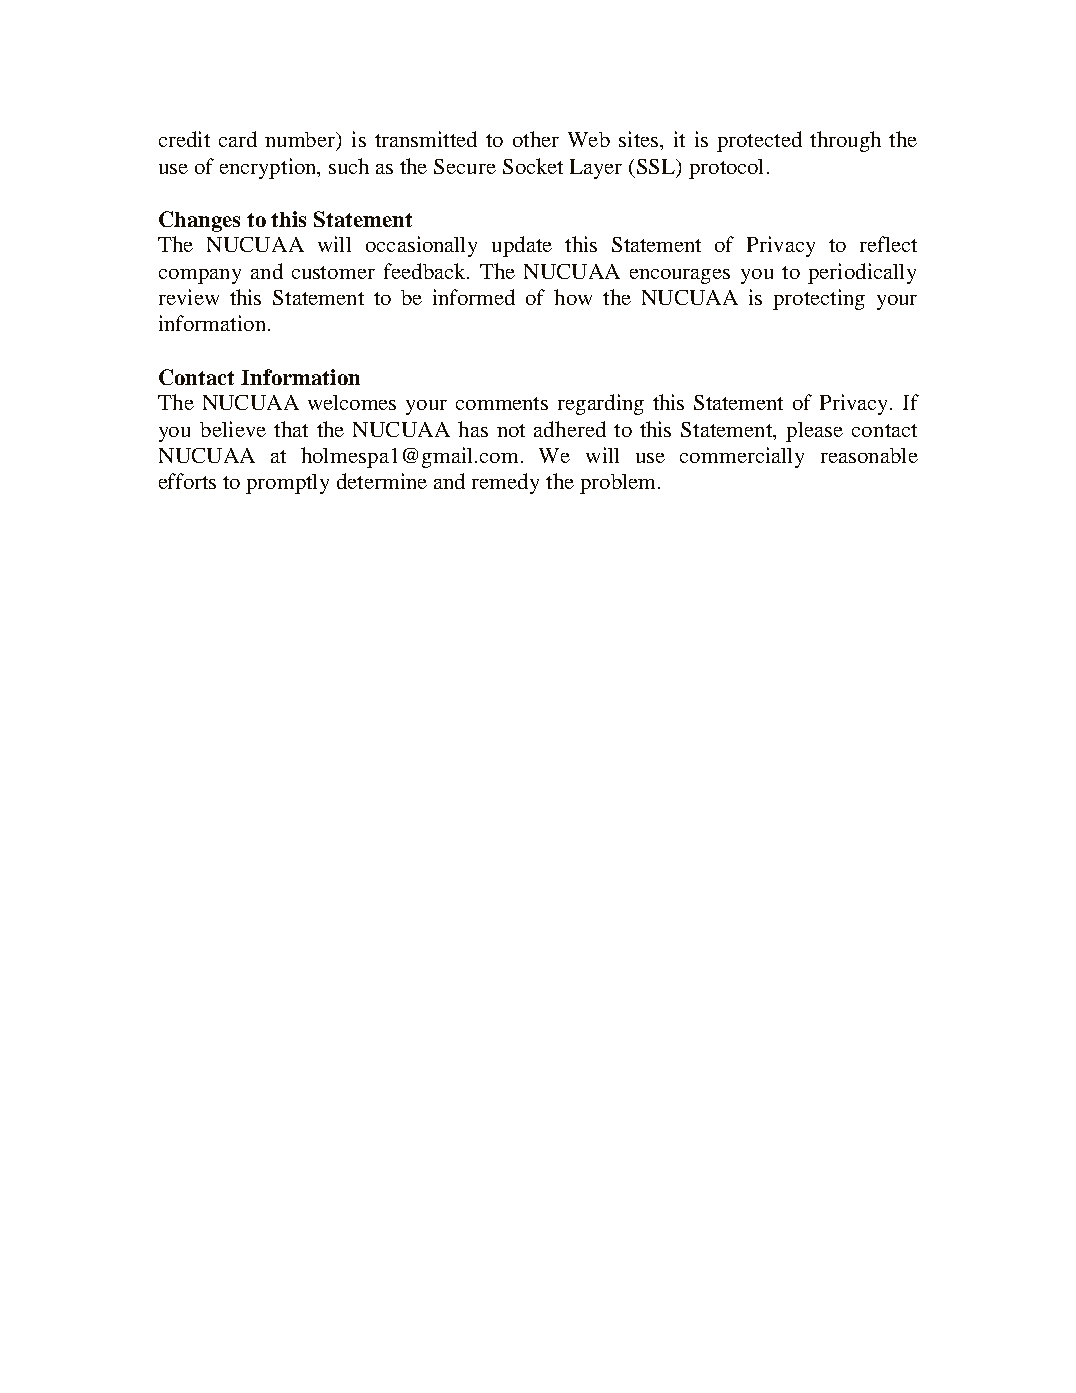  I want to click on regarding, so click(601, 404).
